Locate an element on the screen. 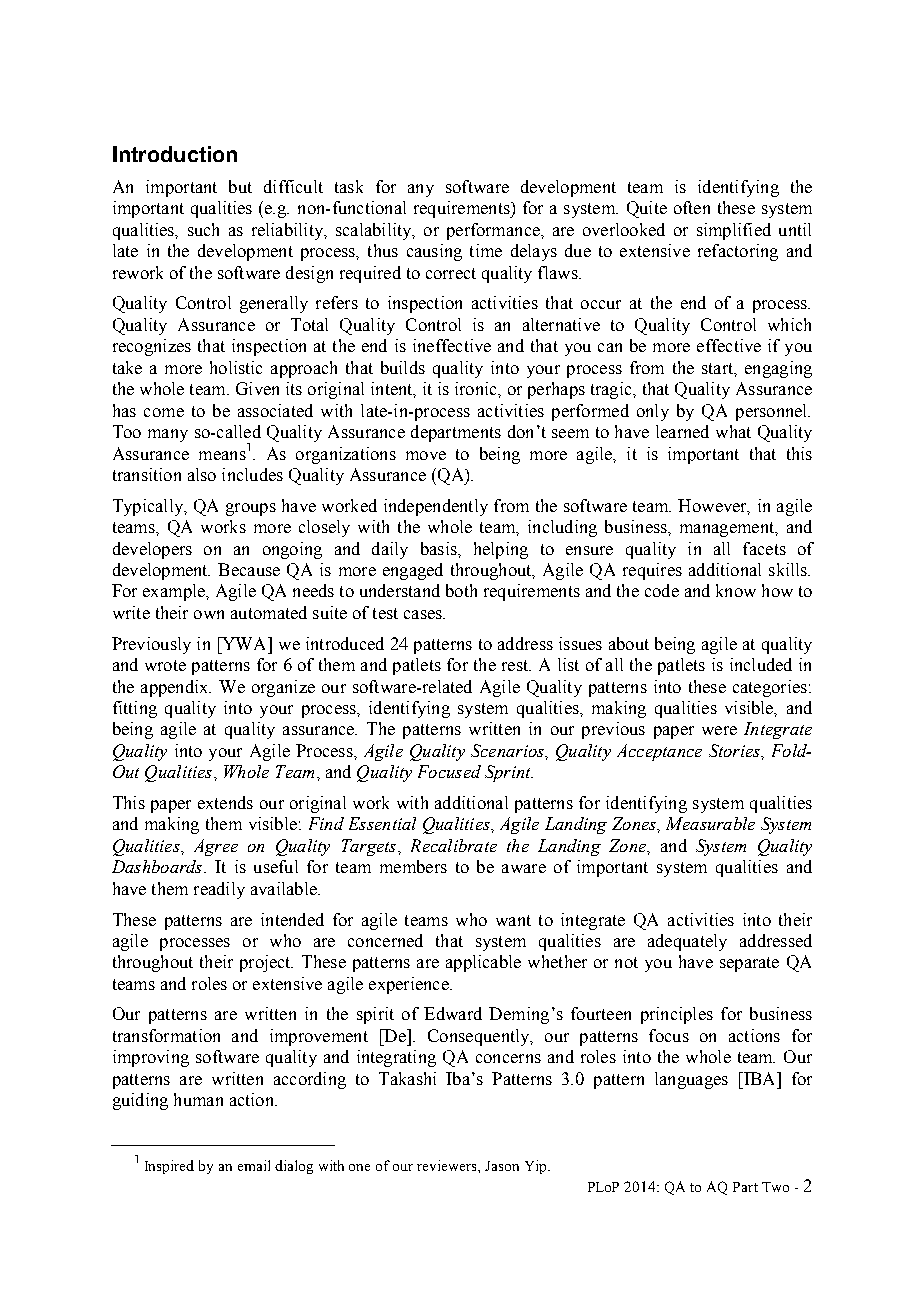  but is located at coordinates (240, 186).
